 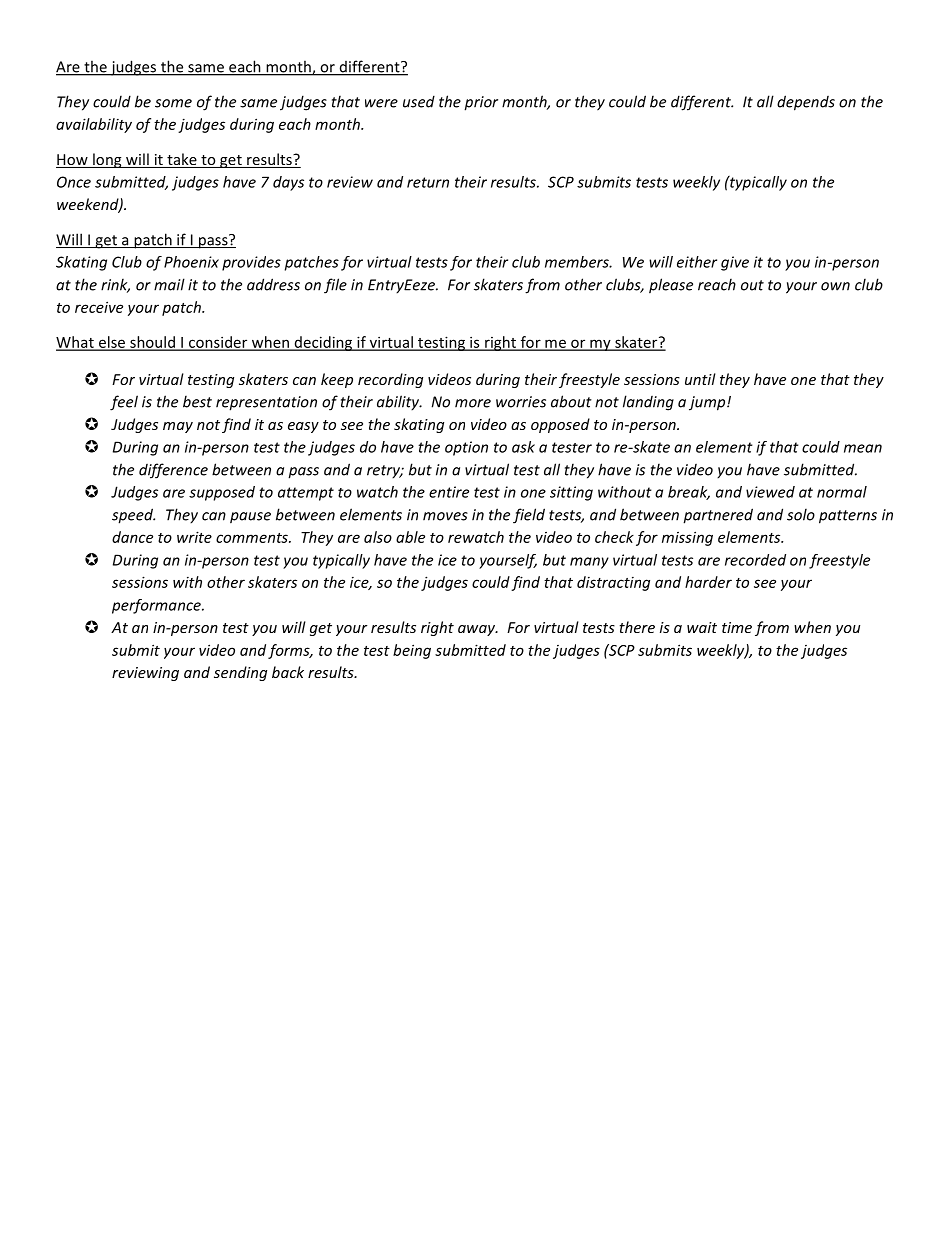 I want to click on file, so click(x=335, y=286).
